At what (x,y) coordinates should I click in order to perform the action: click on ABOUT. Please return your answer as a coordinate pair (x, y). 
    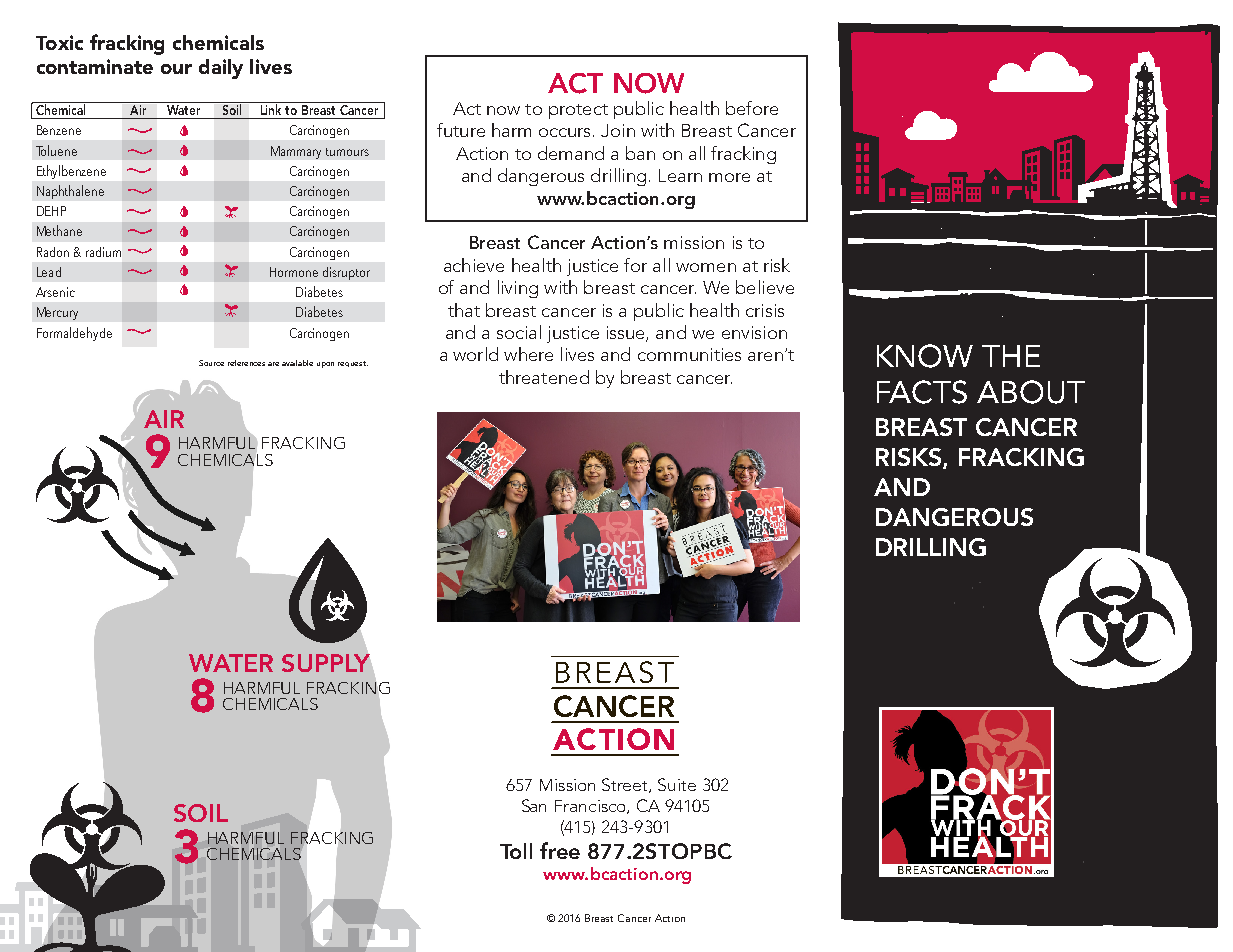
    Looking at the image, I should click on (1031, 392).
